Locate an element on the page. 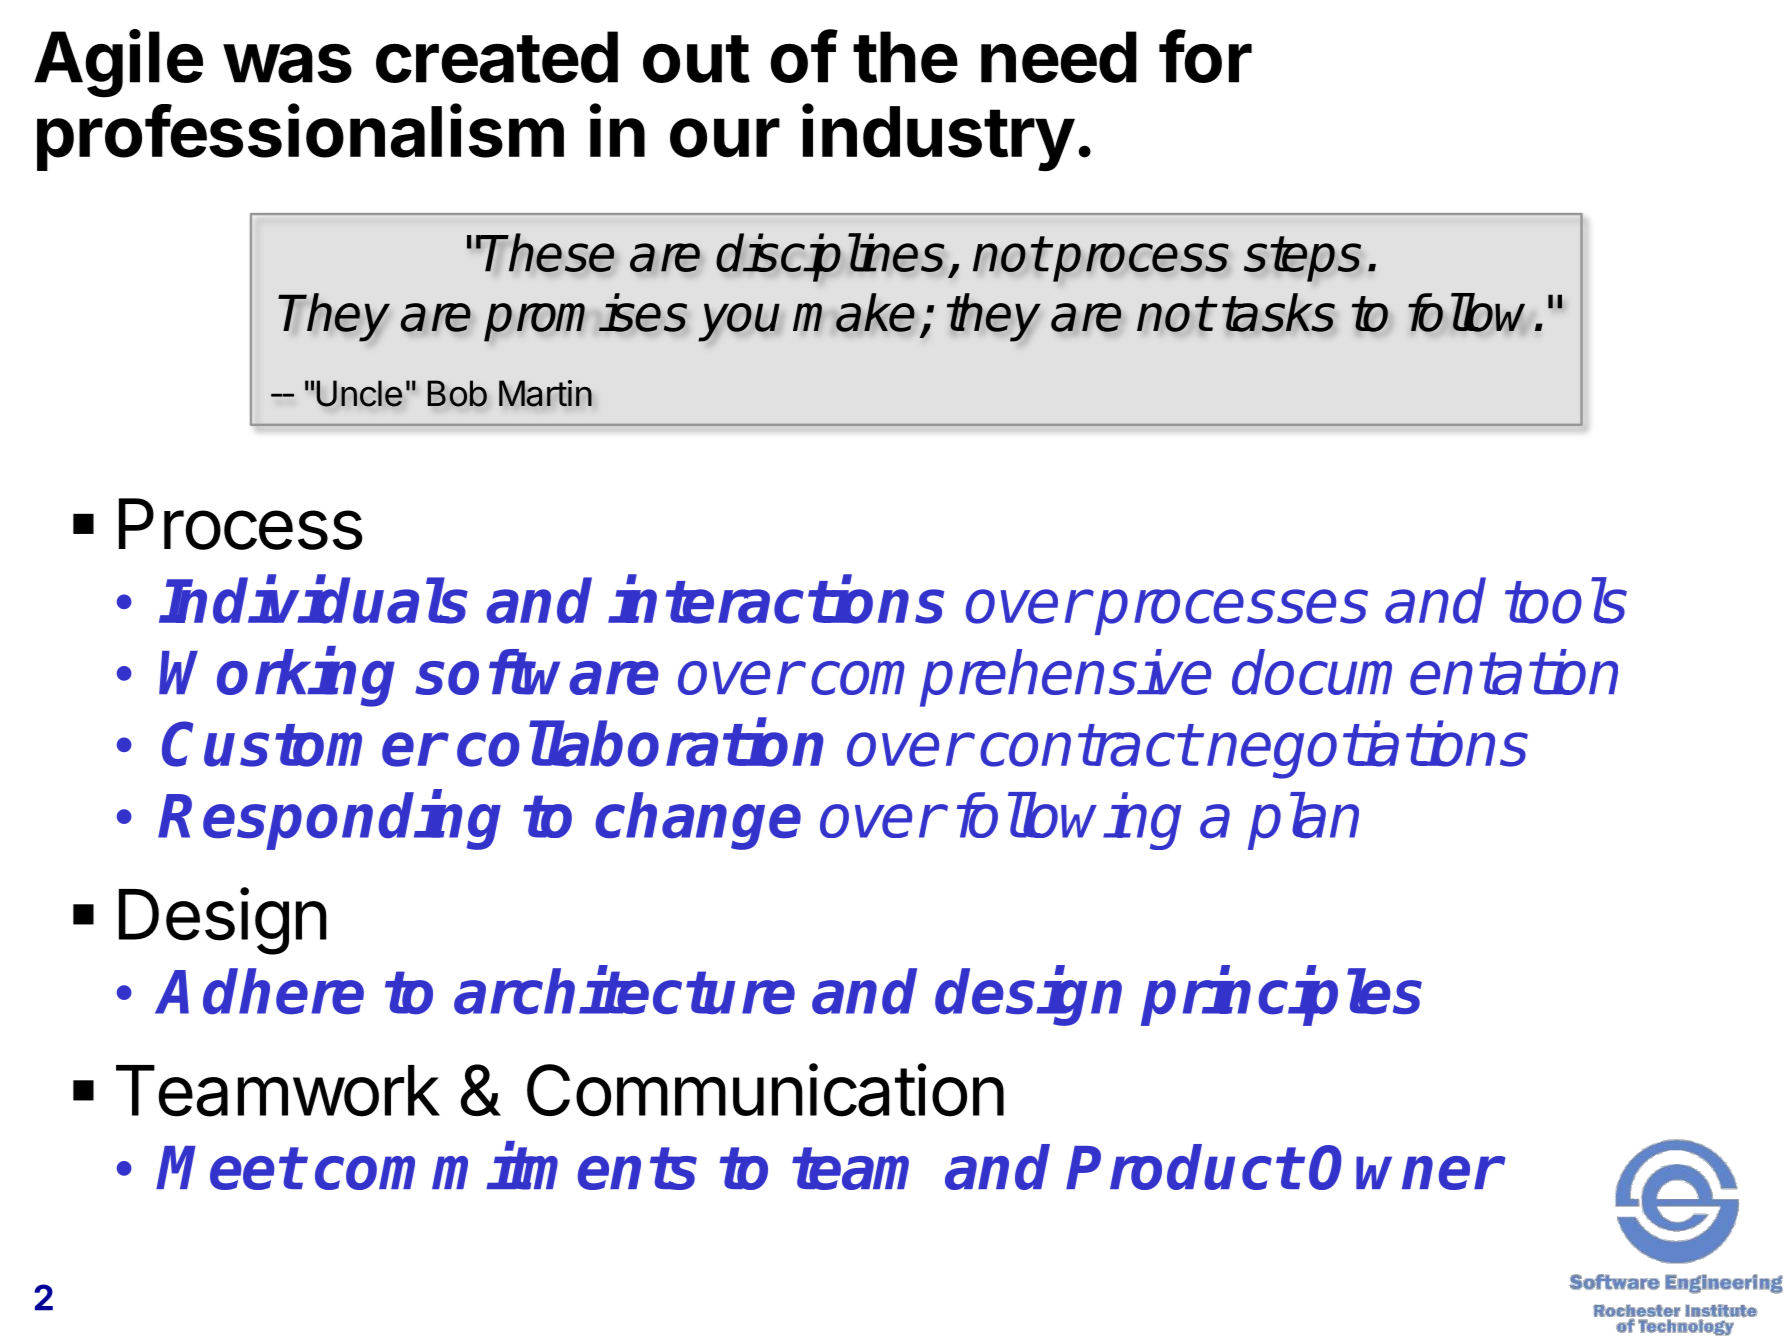 The height and width of the page is (1342, 1789). collaboration is located at coordinates (640, 743).
